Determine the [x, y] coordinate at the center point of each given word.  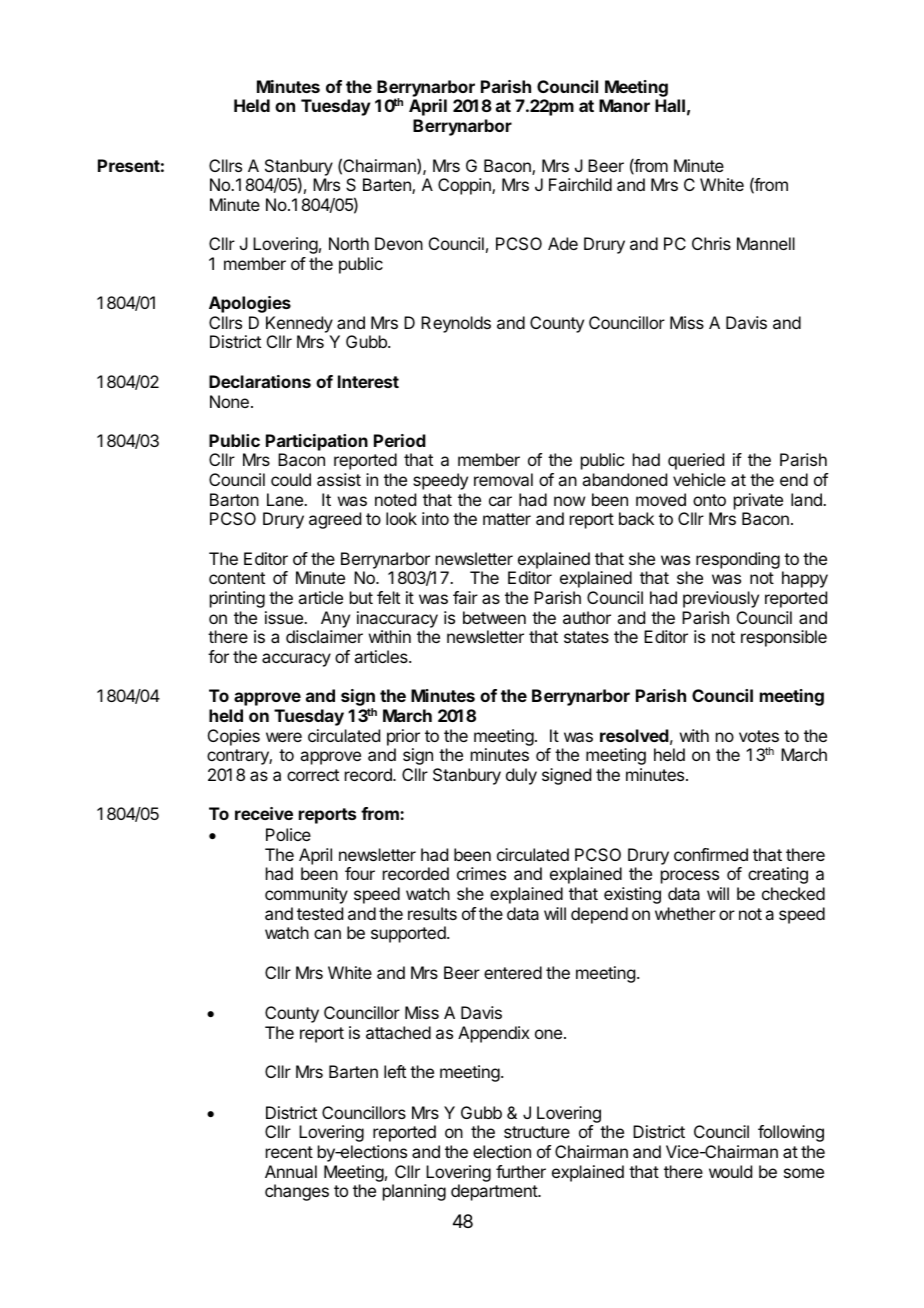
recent [289, 1152]
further [521, 1171]
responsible [784, 638]
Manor [624, 105]
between [494, 617]
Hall [670, 105]
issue [285, 617]
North [349, 243]
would [730, 1171]
